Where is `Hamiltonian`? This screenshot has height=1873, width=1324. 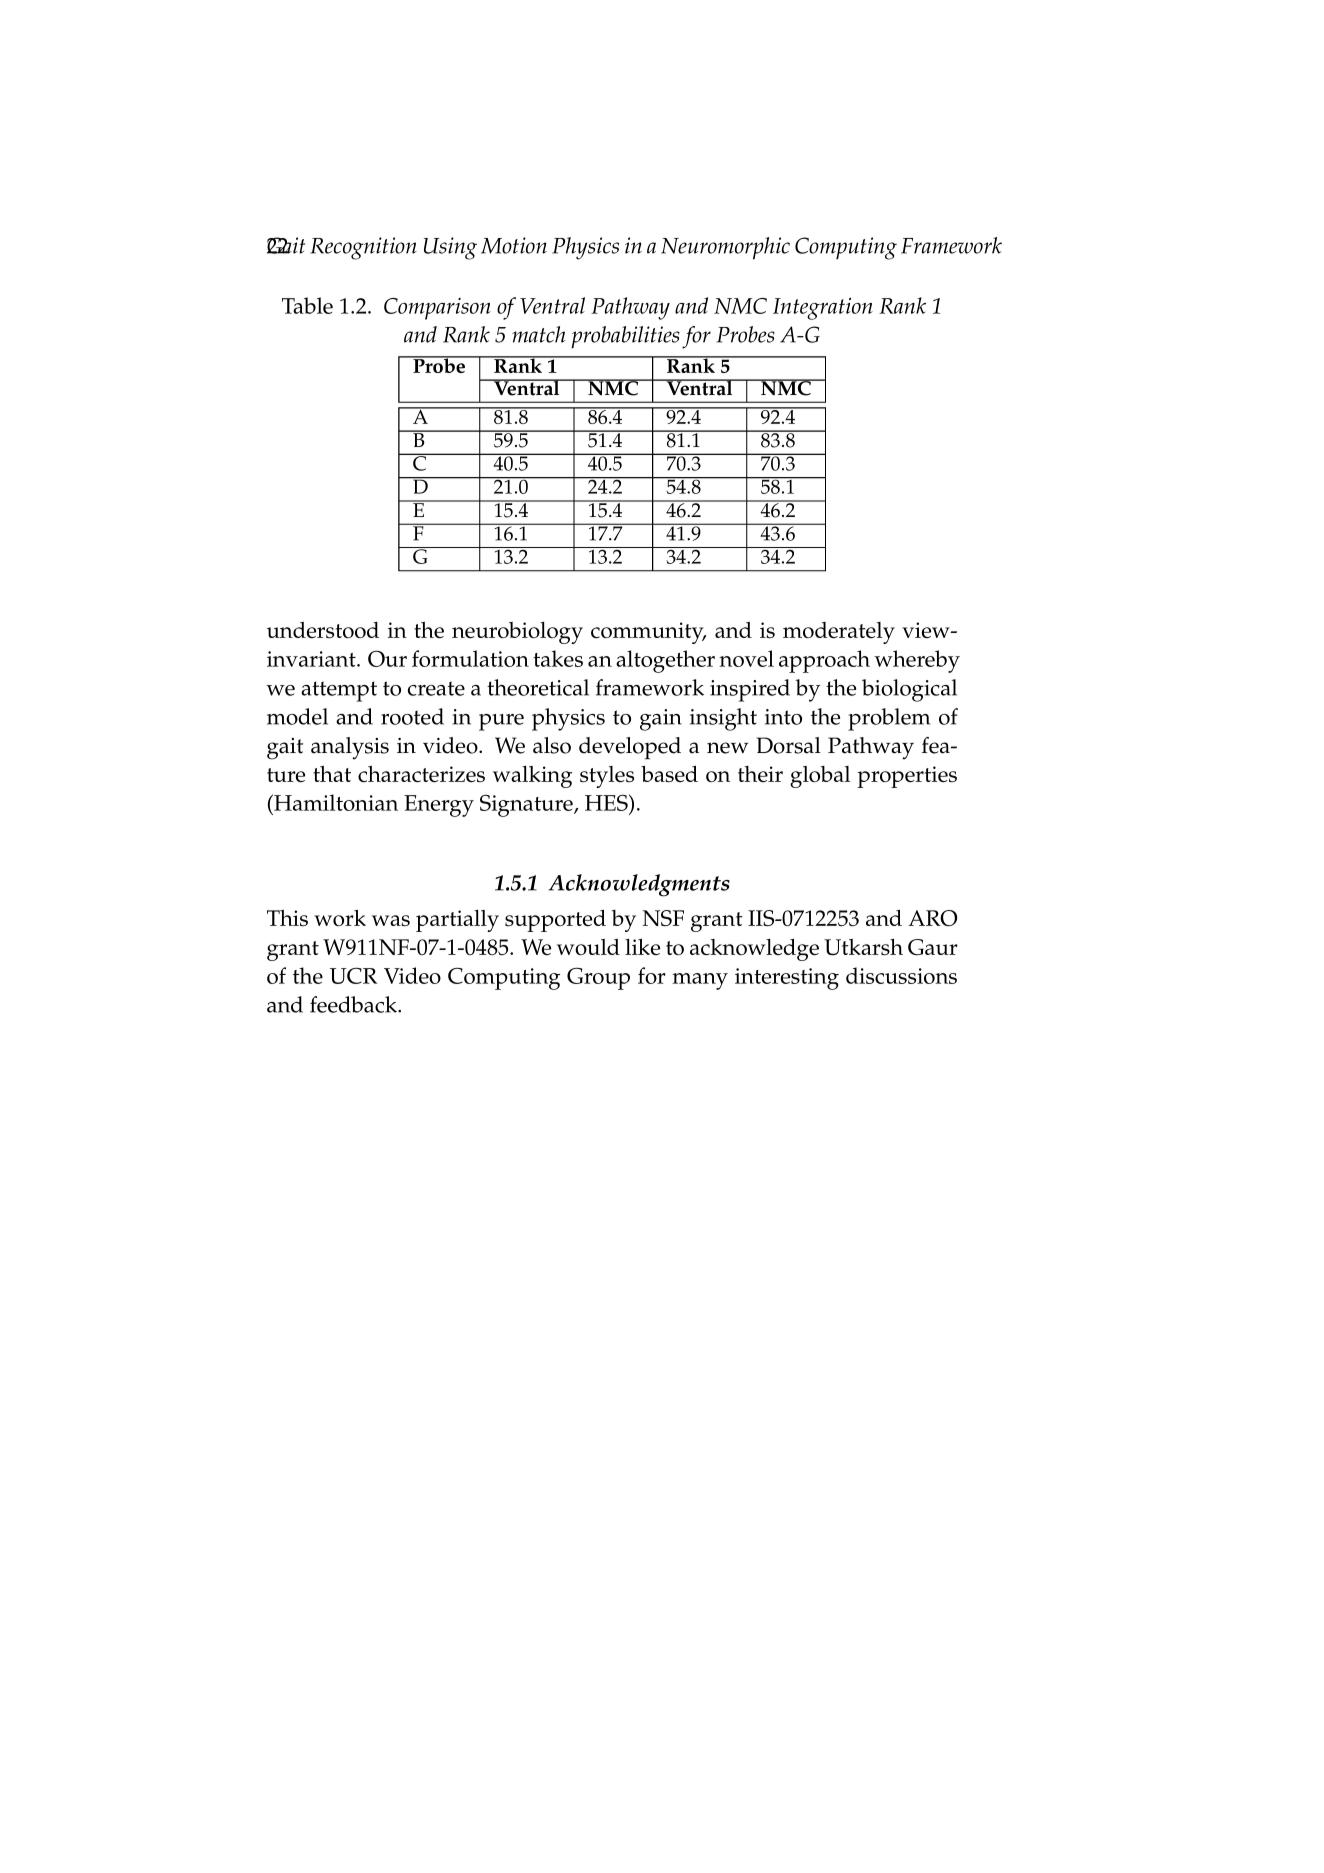
Hamiltonian is located at coordinates (335, 804).
